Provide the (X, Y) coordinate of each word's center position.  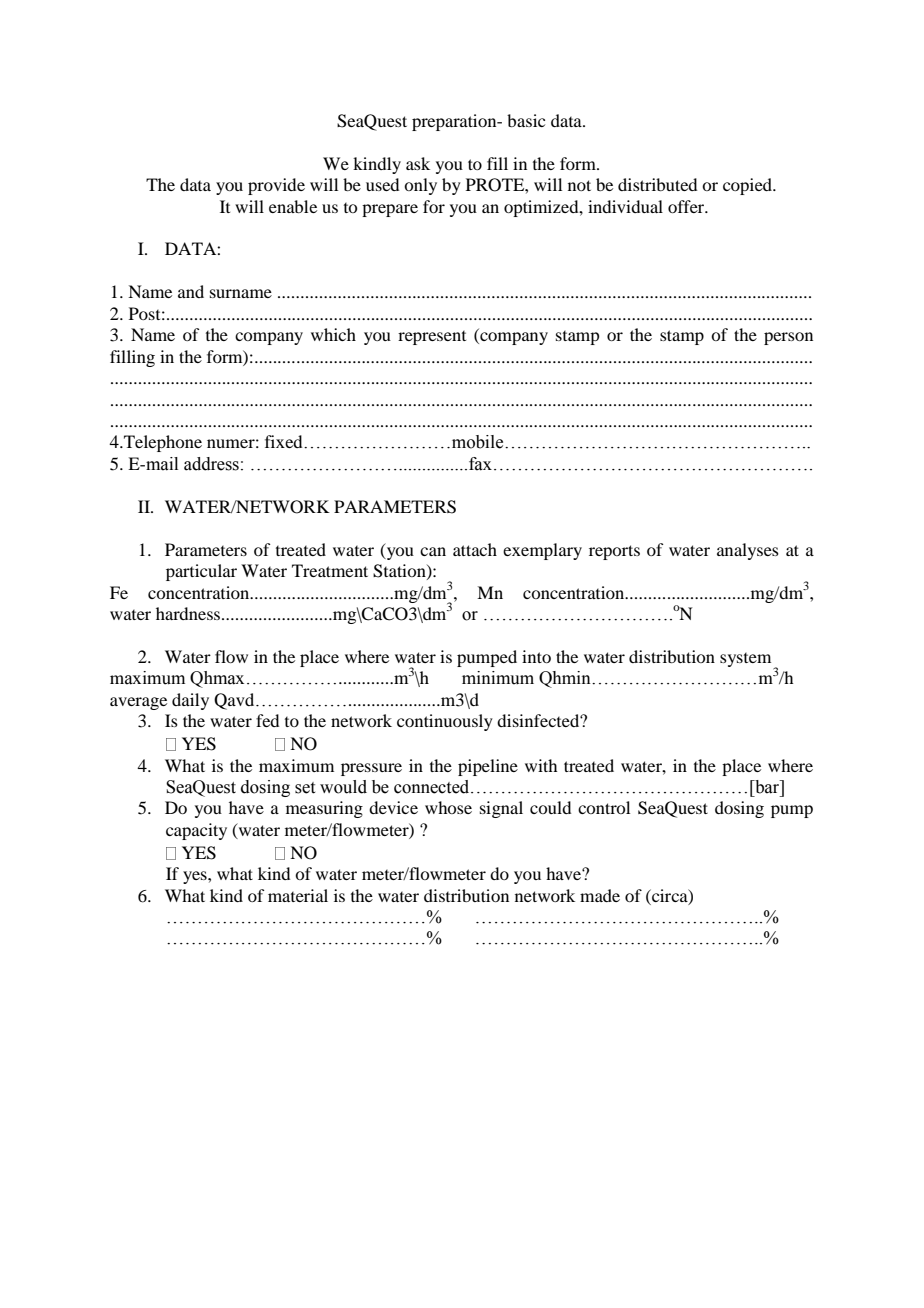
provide (276, 186)
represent (432, 338)
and (191, 291)
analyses (748, 551)
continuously (445, 722)
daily (190, 701)
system (747, 661)
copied (749, 186)
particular (201, 572)
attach (475, 549)
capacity (196, 831)
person (788, 338)
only (420, 186)
